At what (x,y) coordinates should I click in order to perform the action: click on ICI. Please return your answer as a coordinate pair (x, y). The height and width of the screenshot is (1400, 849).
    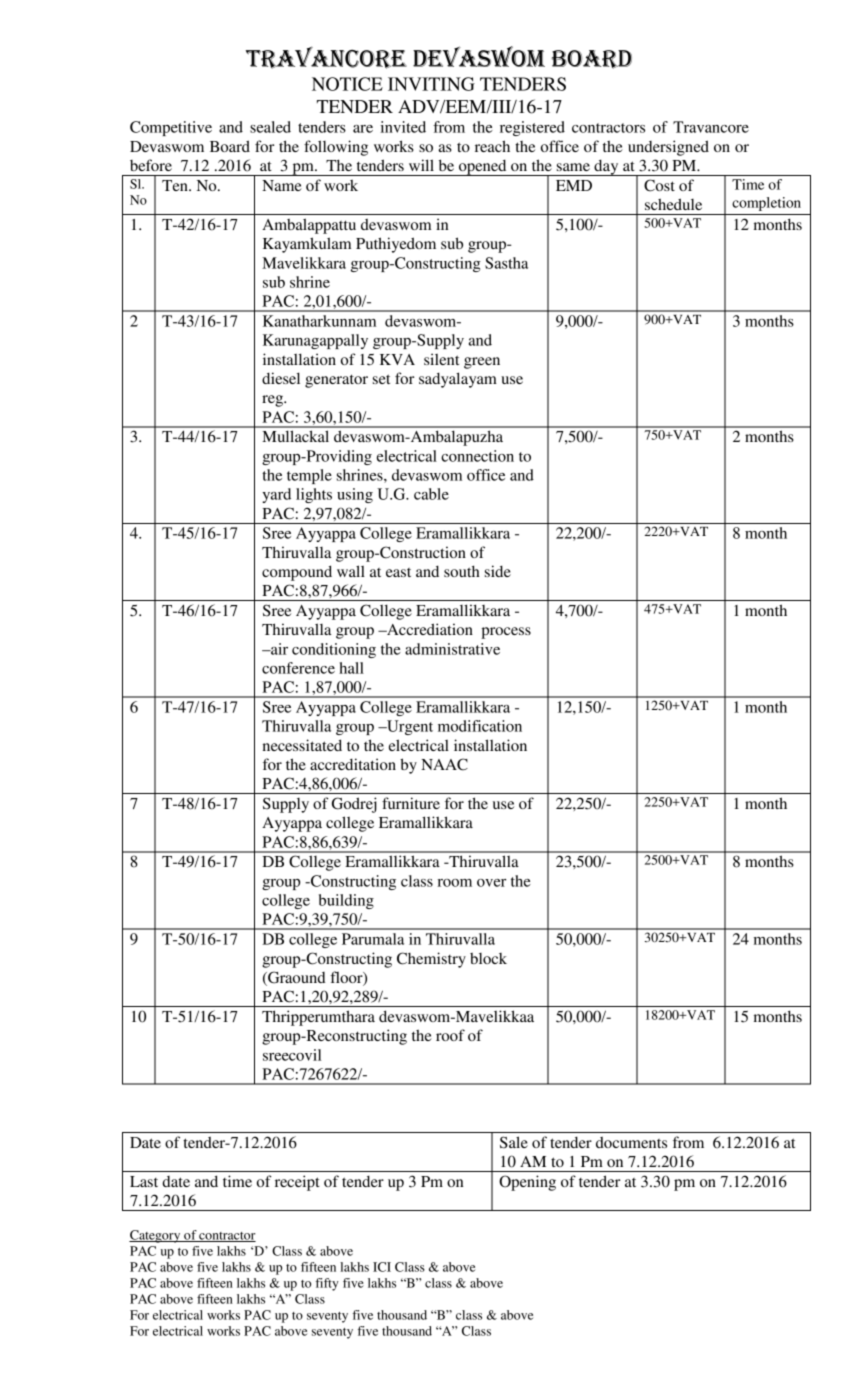
    Looking at the image, I should click on (382, 1267).
